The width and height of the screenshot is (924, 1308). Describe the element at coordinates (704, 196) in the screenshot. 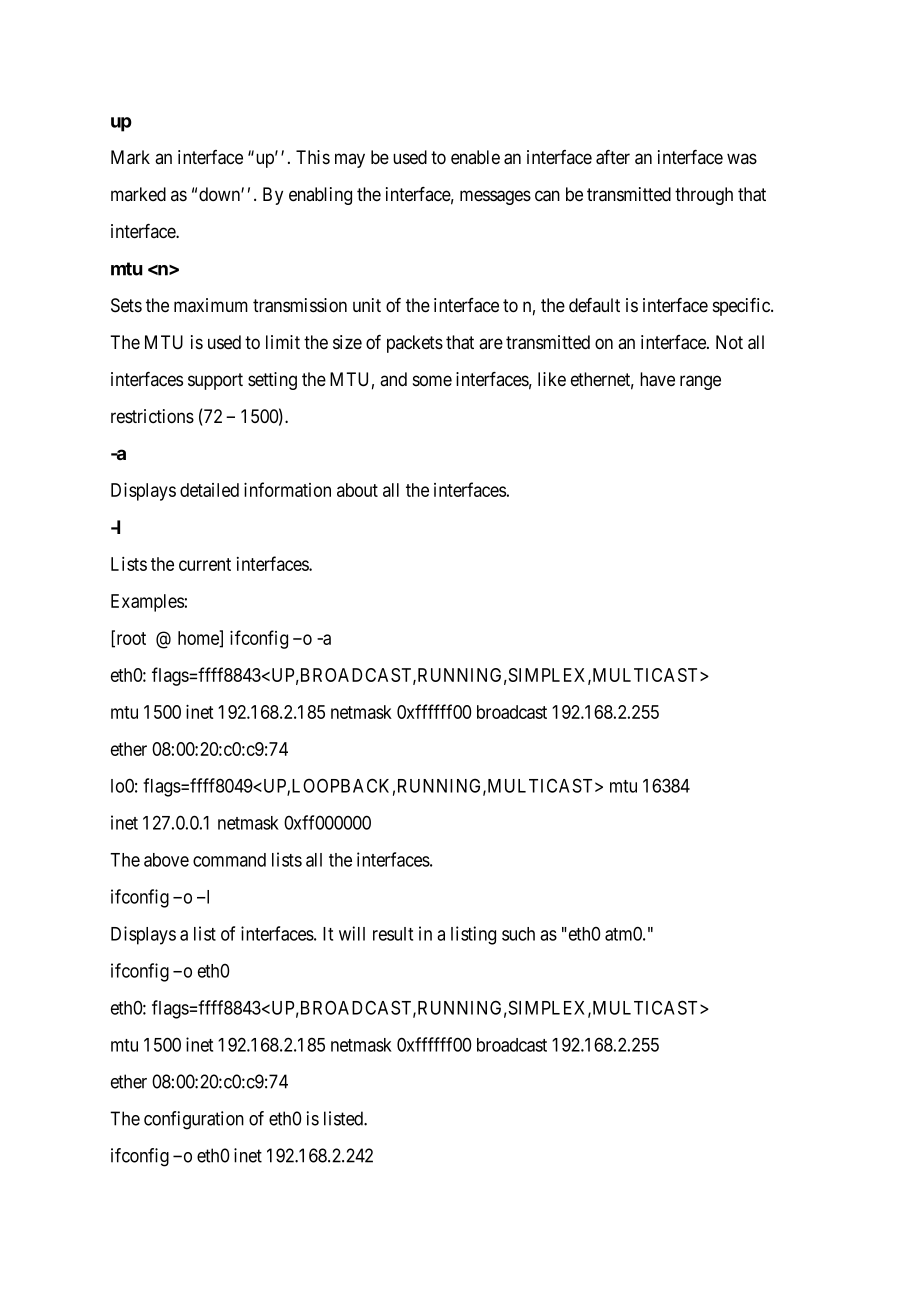

I see `through` at that location.
